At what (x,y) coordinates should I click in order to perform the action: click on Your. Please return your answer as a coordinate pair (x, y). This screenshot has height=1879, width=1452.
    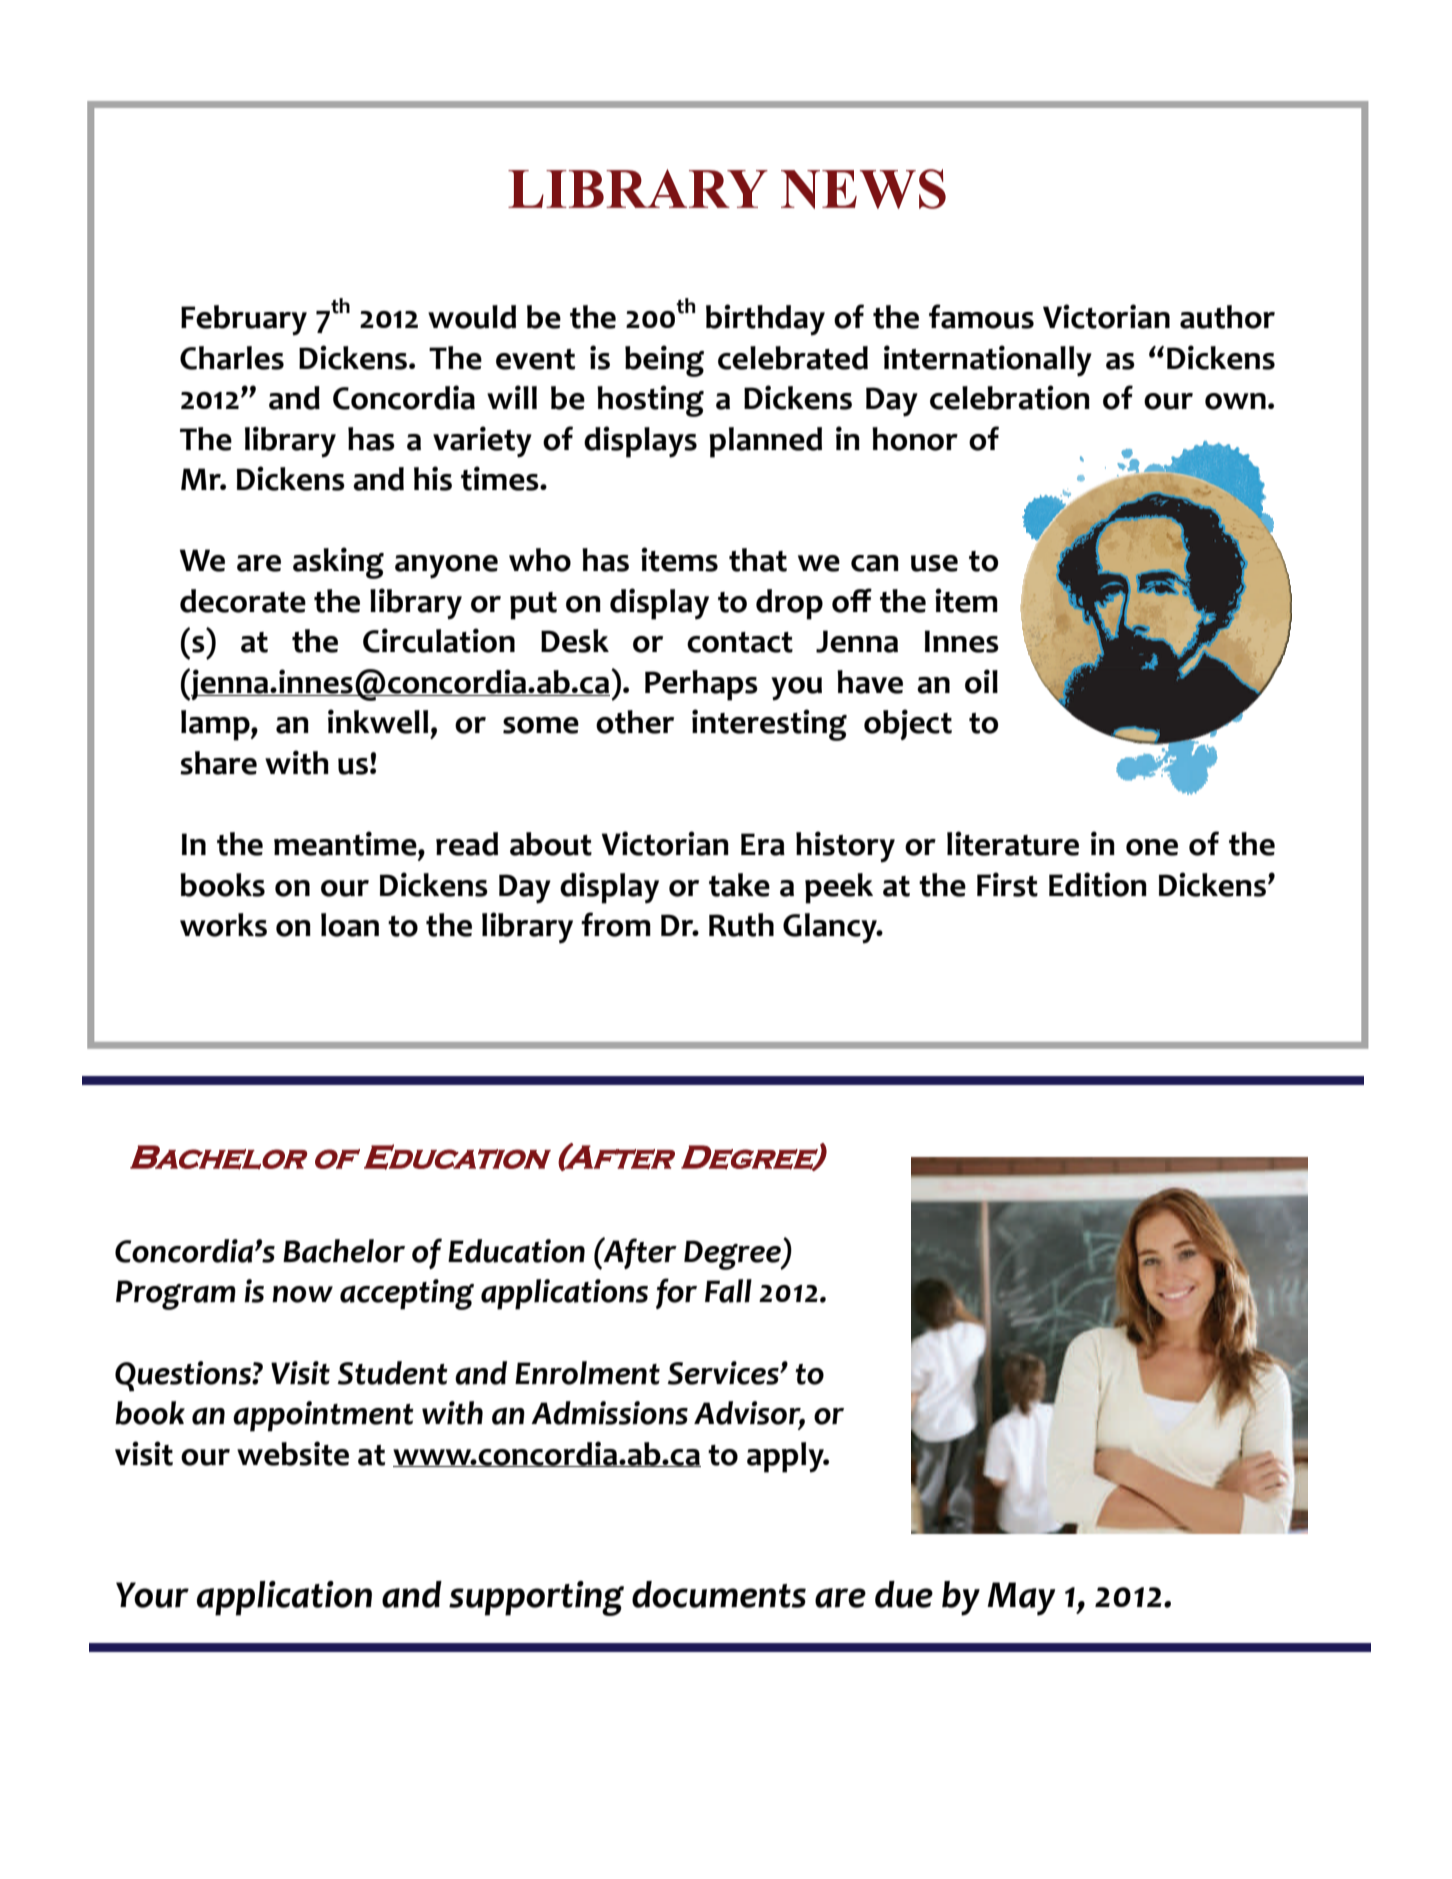
    Looking at the image, I should click on (152, 1595).
